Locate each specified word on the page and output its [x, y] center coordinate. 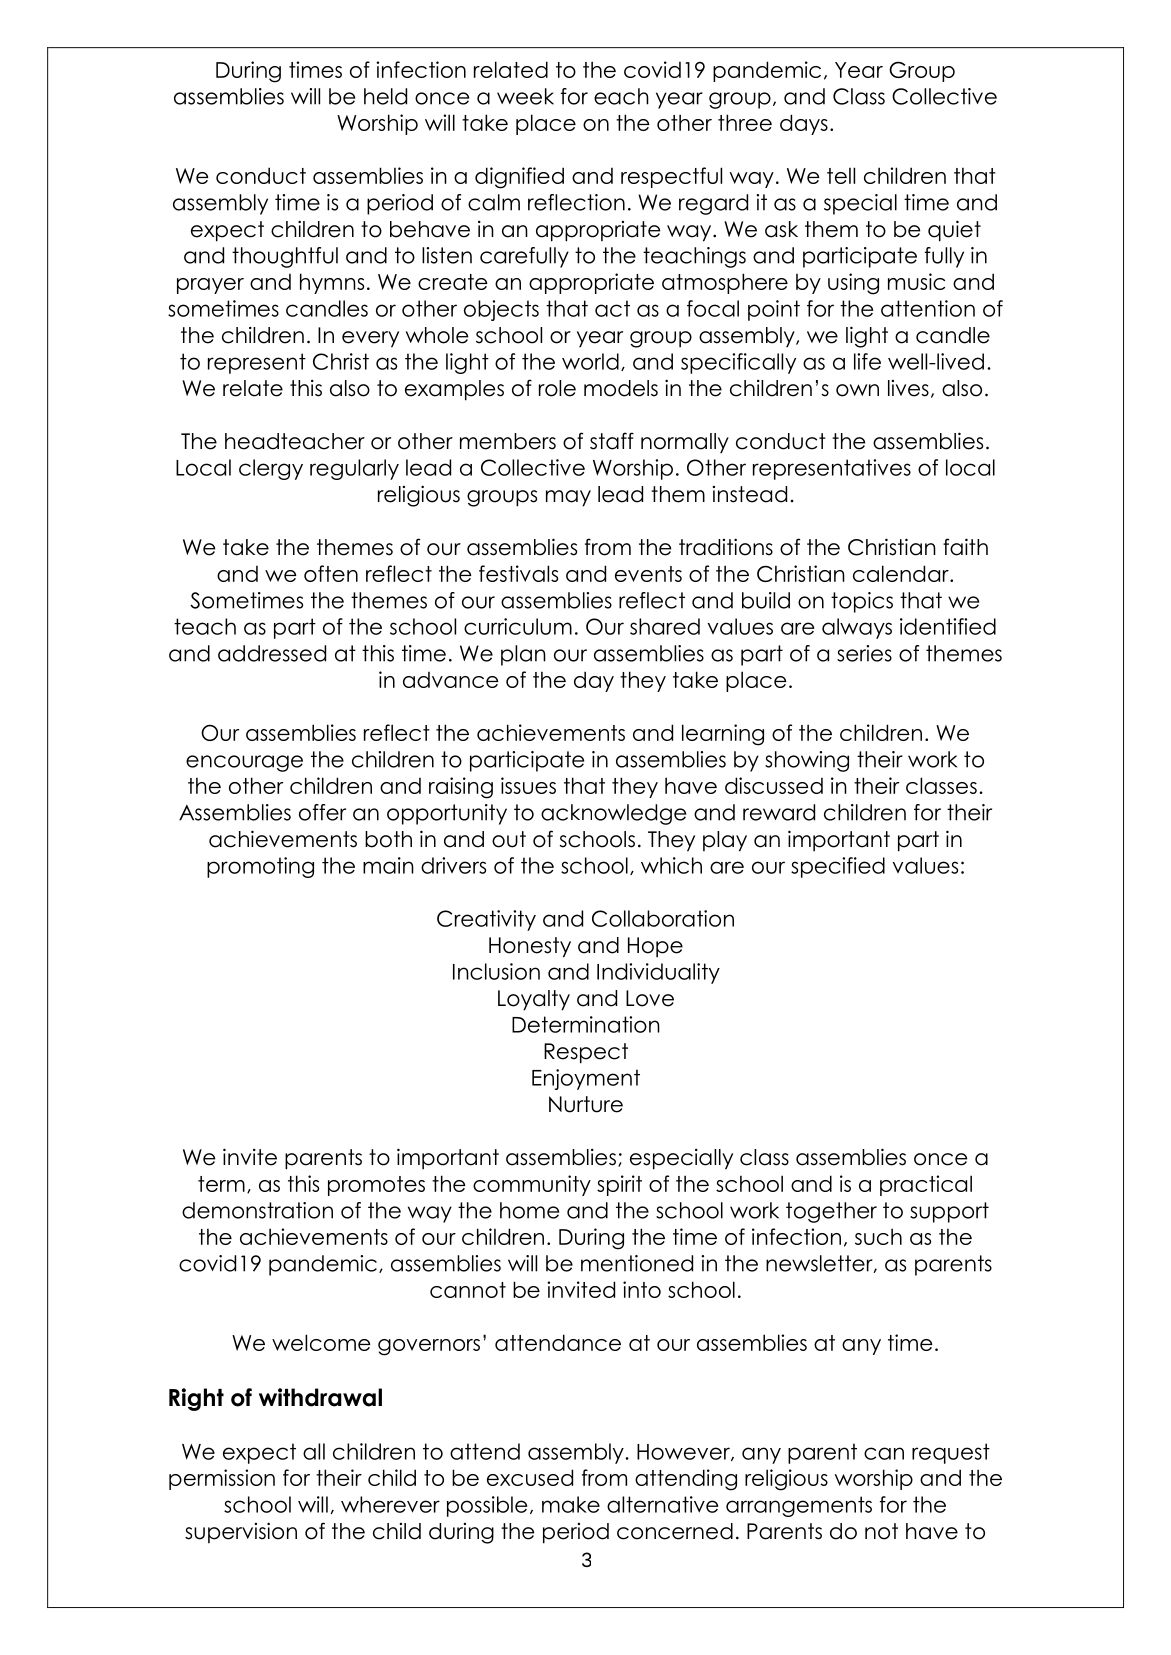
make [571, 1504]
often [331, 573]
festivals [518, 573]
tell [841, 175]
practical [926, 1185]
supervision [241, 1532]
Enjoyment [586, 1079]
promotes [376, 1186]
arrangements [799, 1506]
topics [862, 602]
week [525, 96]
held [385, 96]
